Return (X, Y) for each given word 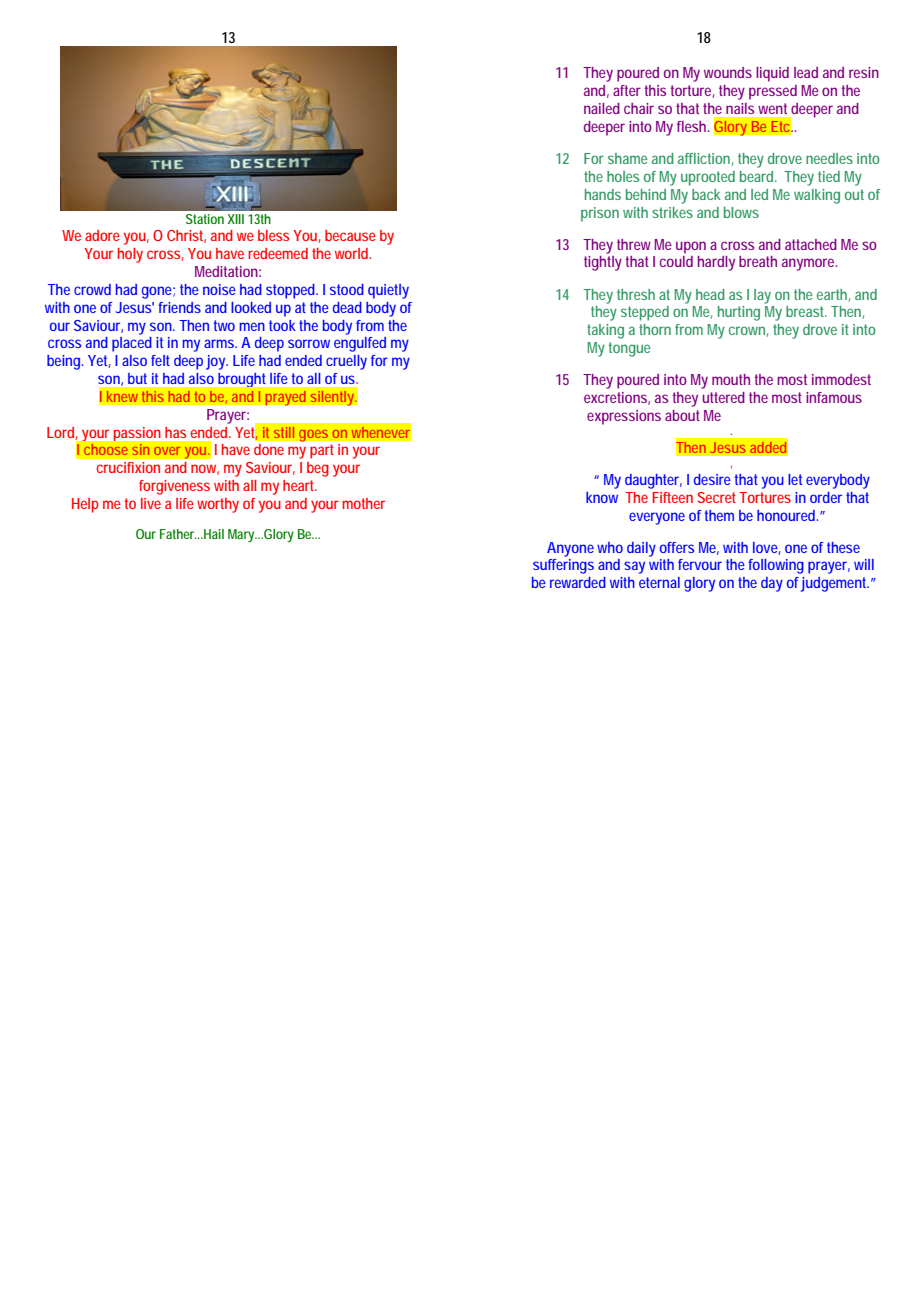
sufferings (563, 566)
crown (748, 331)
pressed (773, 92)
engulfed (360, 344)
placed (132, 344)
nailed (602, 108)
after (627, 90)
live (151, 503)
